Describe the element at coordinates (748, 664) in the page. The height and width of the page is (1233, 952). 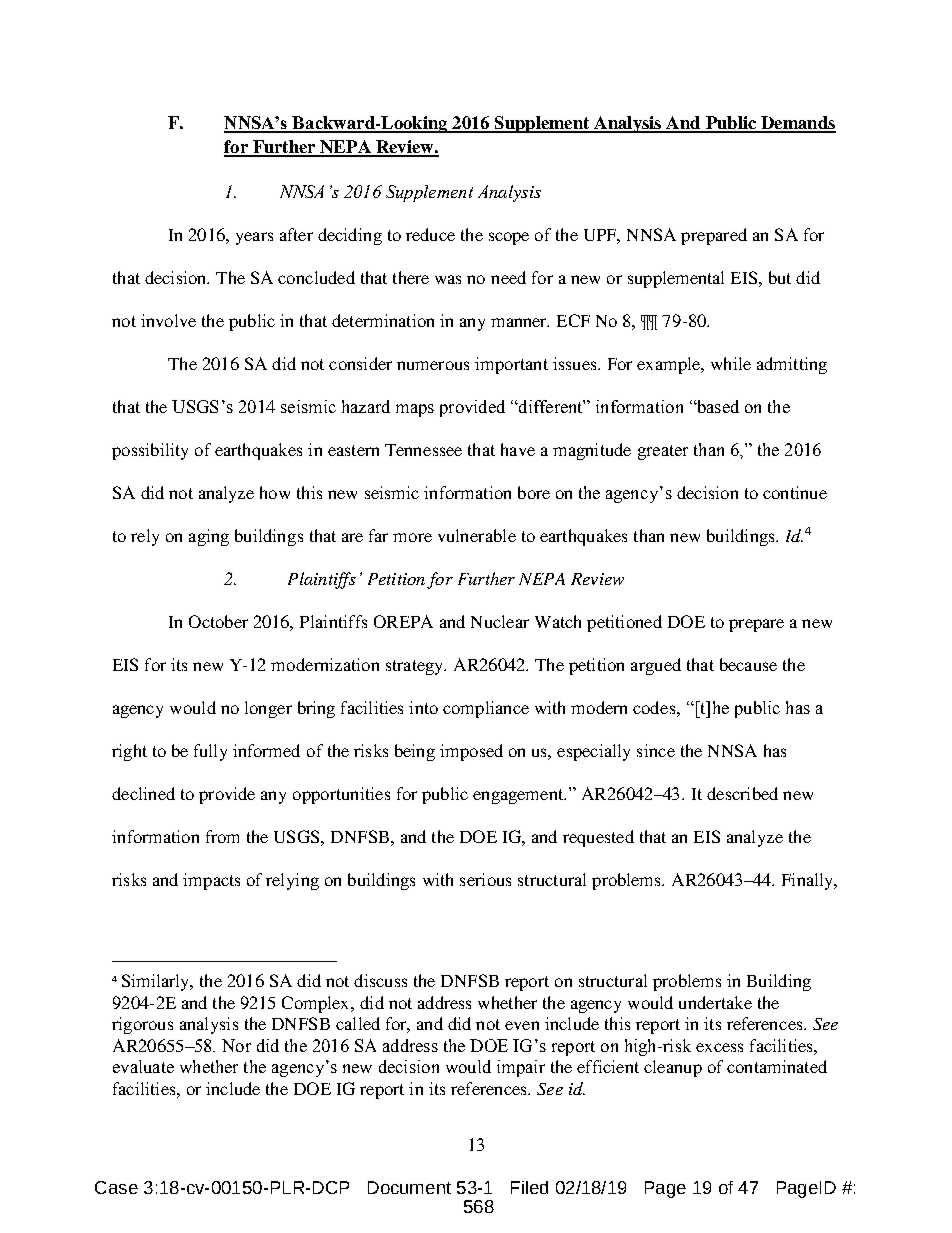
I see `because` at that location.
